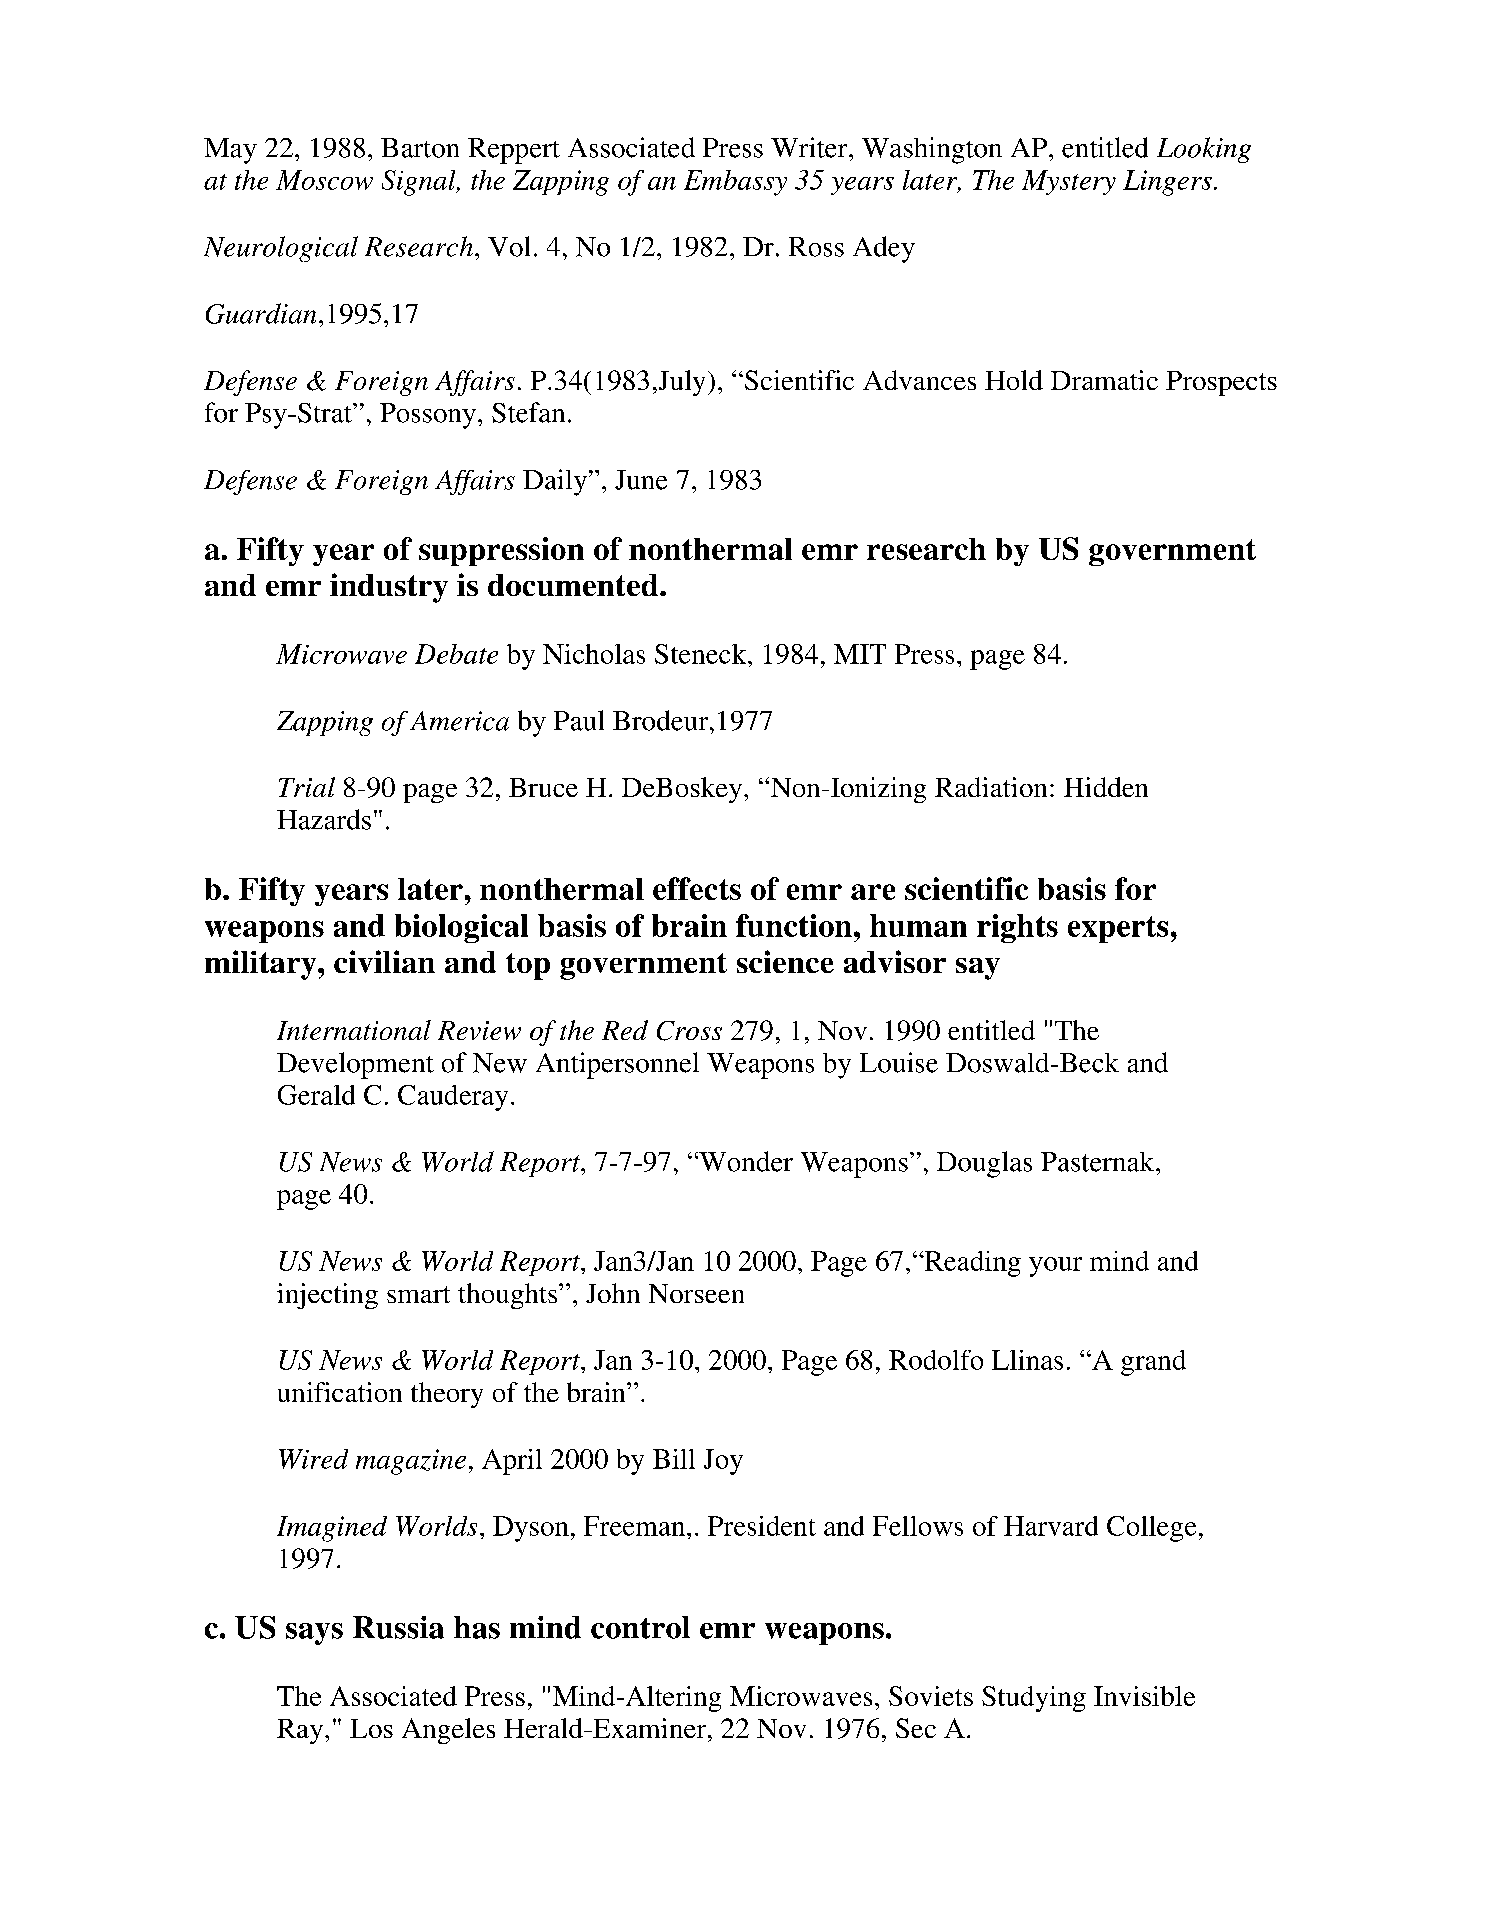 The width and height of the page is (1486, 1922). What do you see at coordinates (1069, 182) in the page?
I see `Mystery` at bounding box center [1069, 182].
